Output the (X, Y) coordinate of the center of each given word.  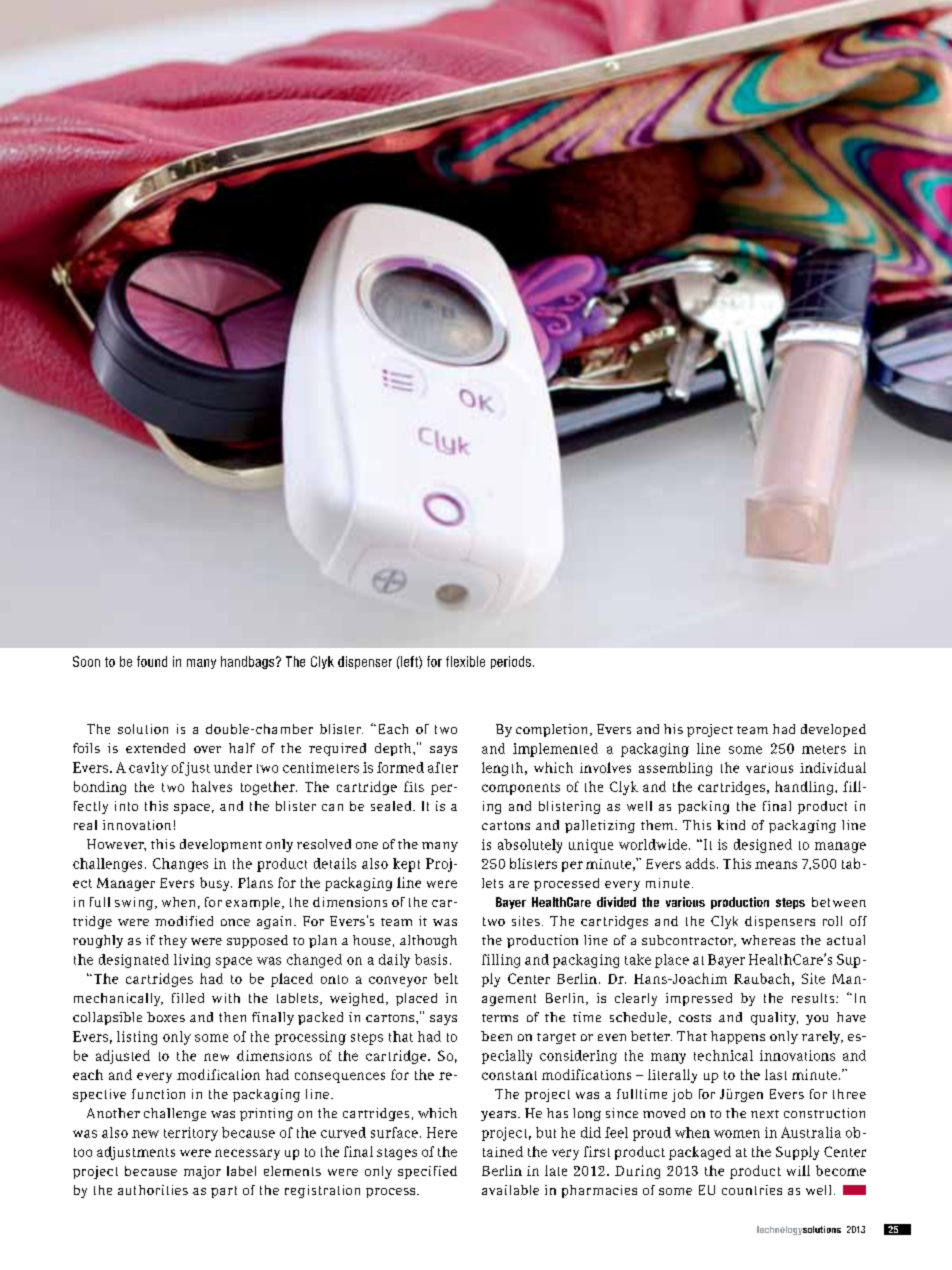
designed (763, 846)
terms (500, 1018)
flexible (465, 661)
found (152, 661)
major (202, 1172)
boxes (166, 1017)
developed (833, 730)
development (221, 845)
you (817, 1020)
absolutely (530, 846)
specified (427, 1172)
